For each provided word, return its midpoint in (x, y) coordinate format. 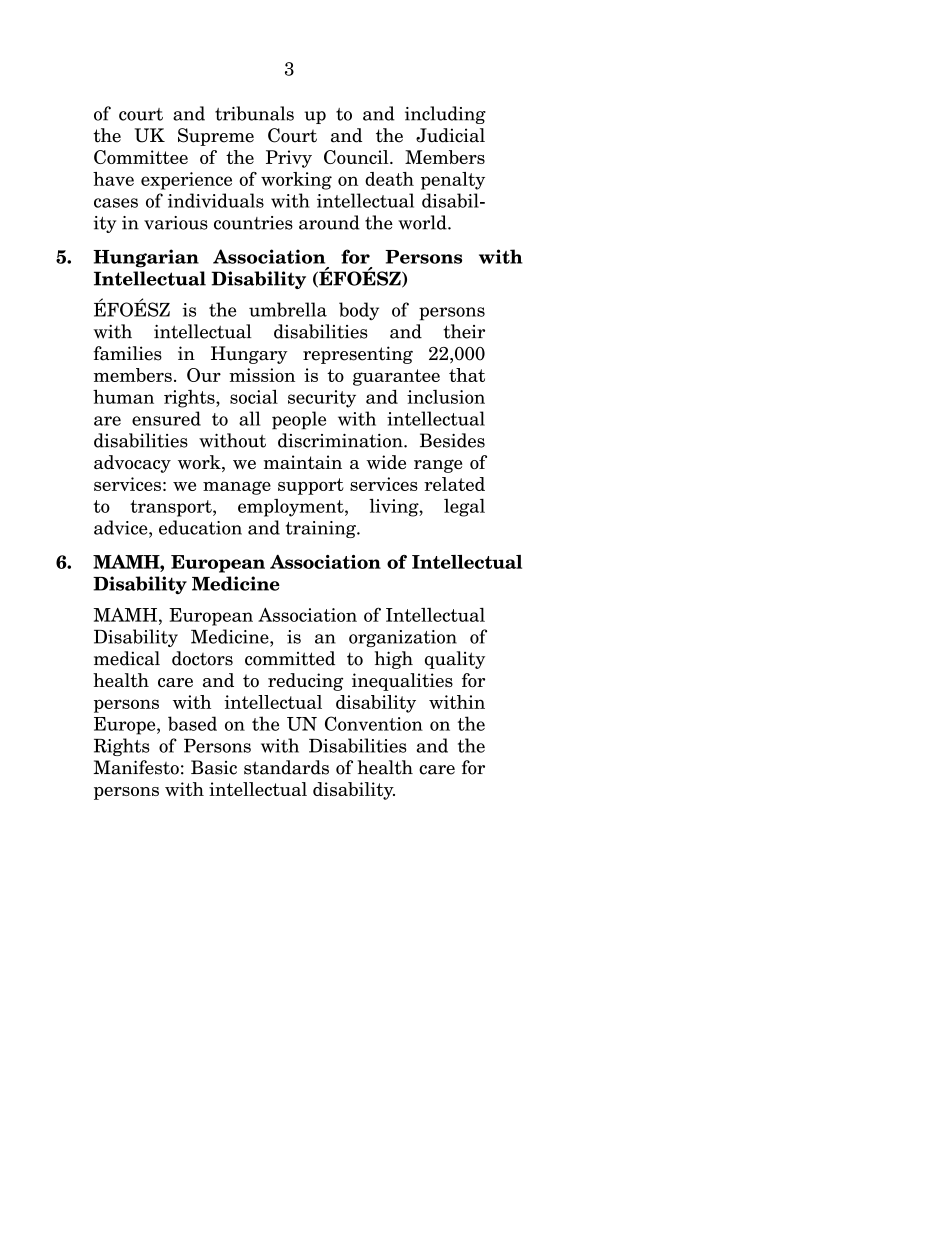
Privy (289, 159)
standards (286, 767)
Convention (374, 723)
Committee (141, 157)
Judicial (450, 135)
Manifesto (136, 767)
